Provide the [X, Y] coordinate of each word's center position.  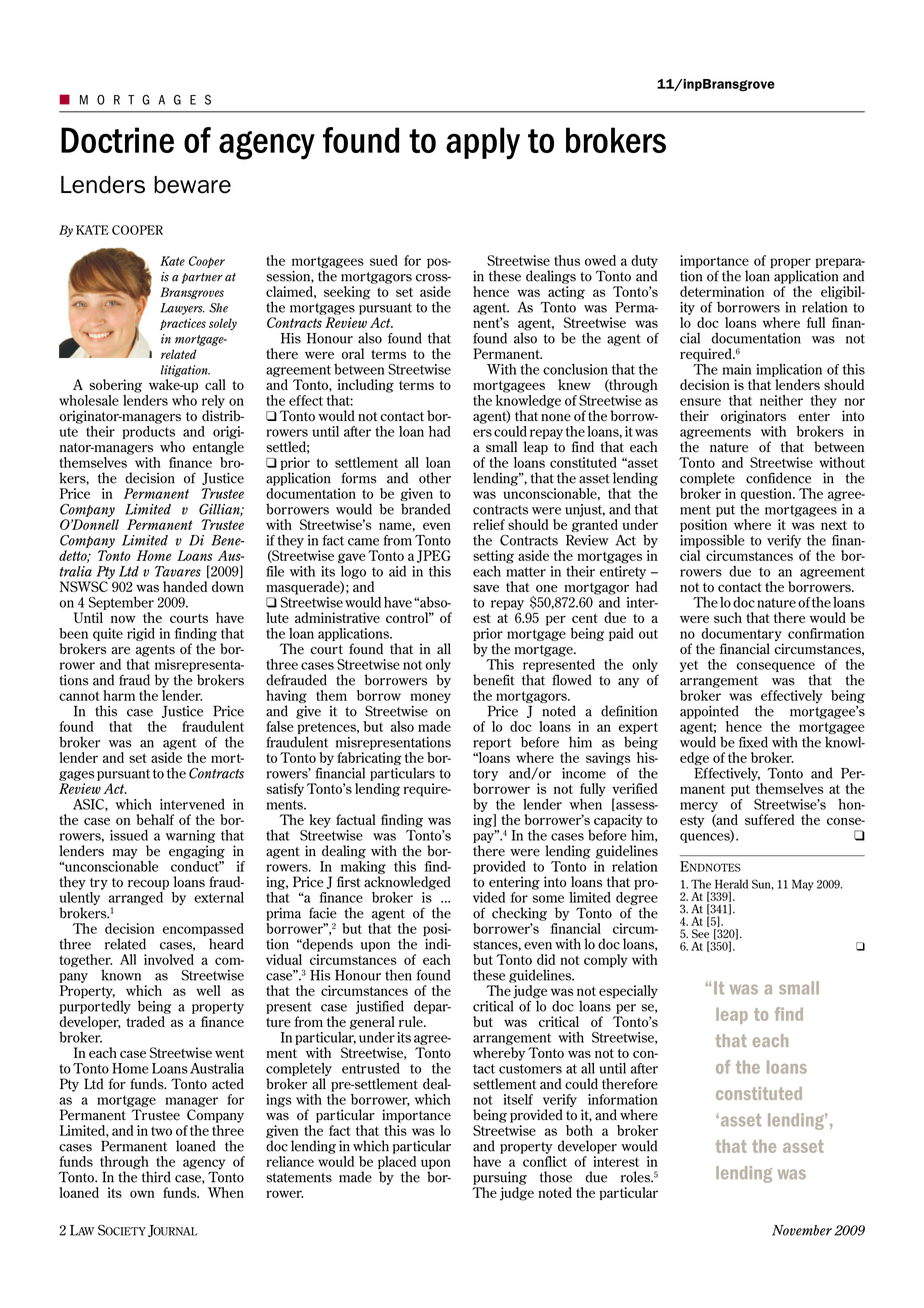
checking [519, 914]
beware [192, 185]
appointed [709, 712]
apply [483, 143]
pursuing [500, 1178]
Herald [731, 884]
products [148, 431]
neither [781, 400]
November [802, 1230]
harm [119, 695]
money [430, 699]
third [156, 1177]
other [435, 478]
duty [644, 263]
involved [169, 959]
